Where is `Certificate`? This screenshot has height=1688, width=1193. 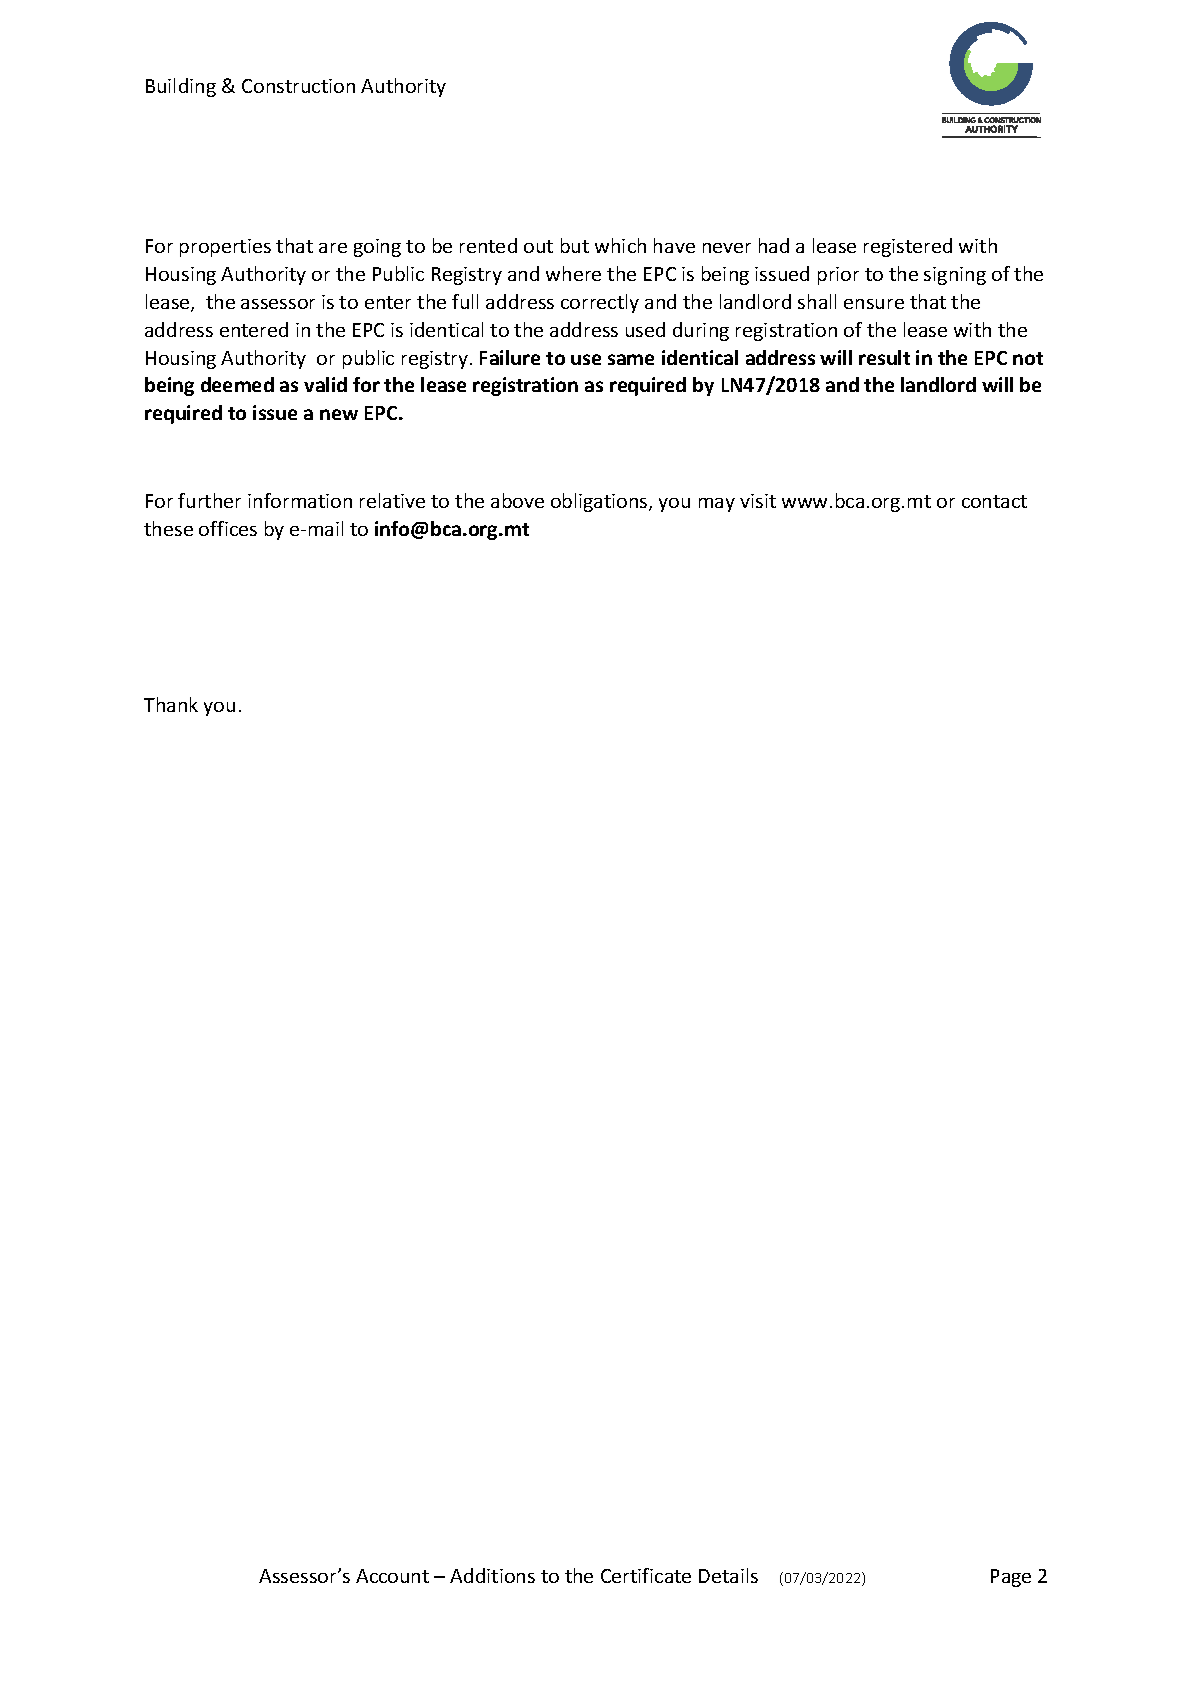
Certificate is located at coordinates (646, 1575).
